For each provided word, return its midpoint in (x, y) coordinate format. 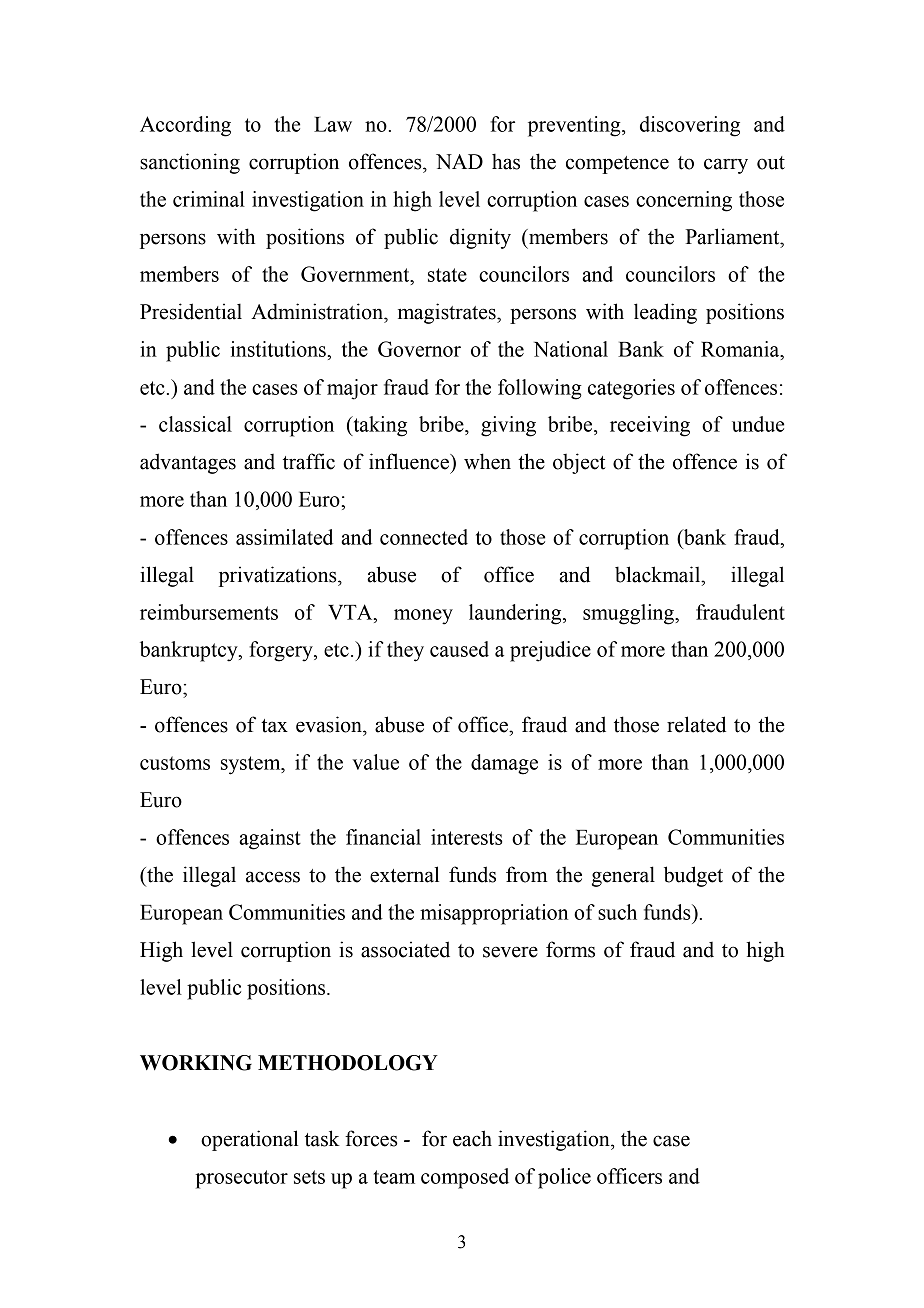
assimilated (284, 537)
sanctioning (190, 163)
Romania (741, 349)
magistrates (448, 313)
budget (693, 876)
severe (510, 952)
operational (249, 1140)
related (696, 724)
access (273, 877)
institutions (278, 349)
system (252, 765)
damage (504, 764)
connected (424, 537)
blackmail (659, 574)
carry (726, 166)
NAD (459, 161)
